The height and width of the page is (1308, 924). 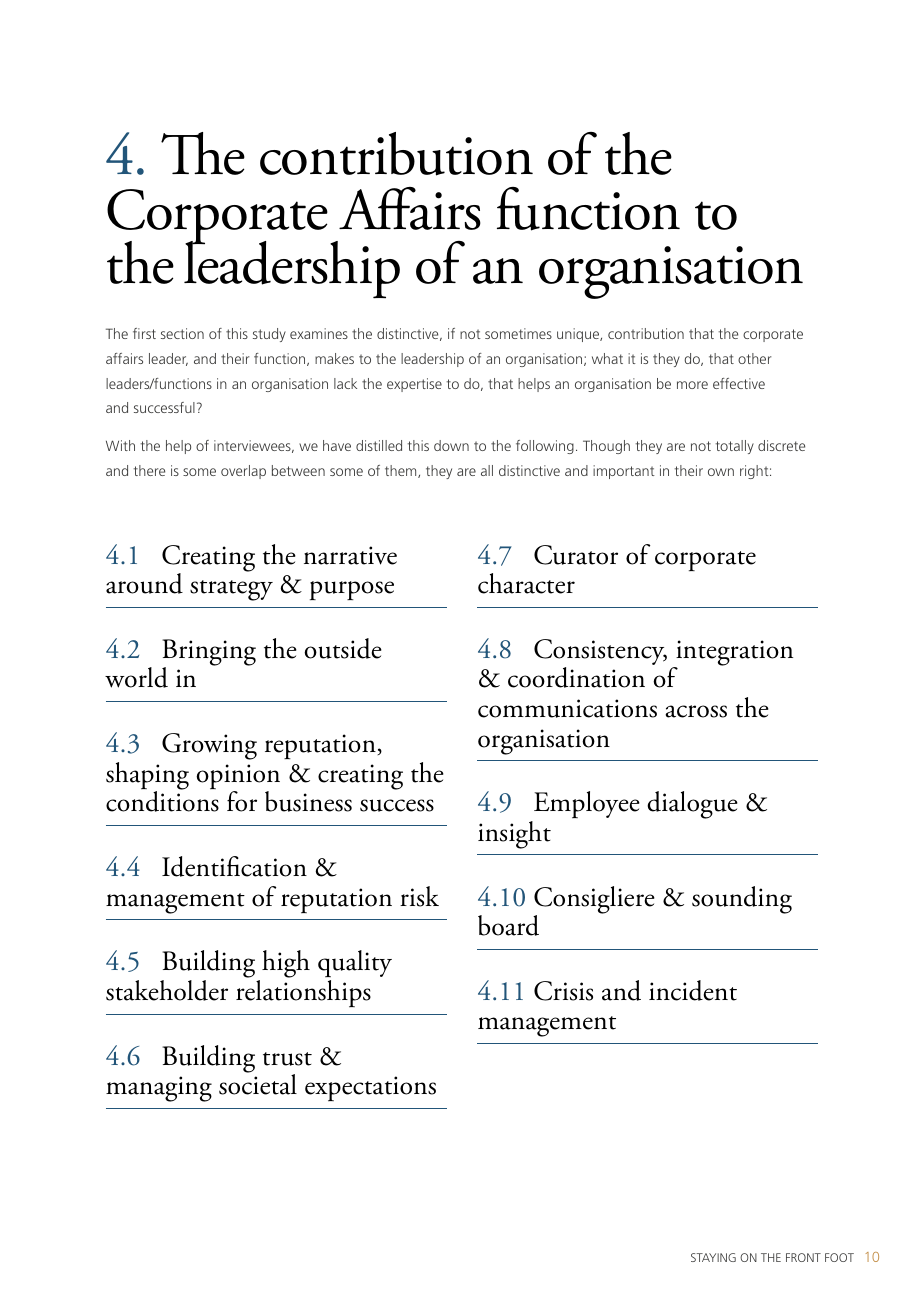 I want to click on FRONT, so click(x=803, y=1257).
